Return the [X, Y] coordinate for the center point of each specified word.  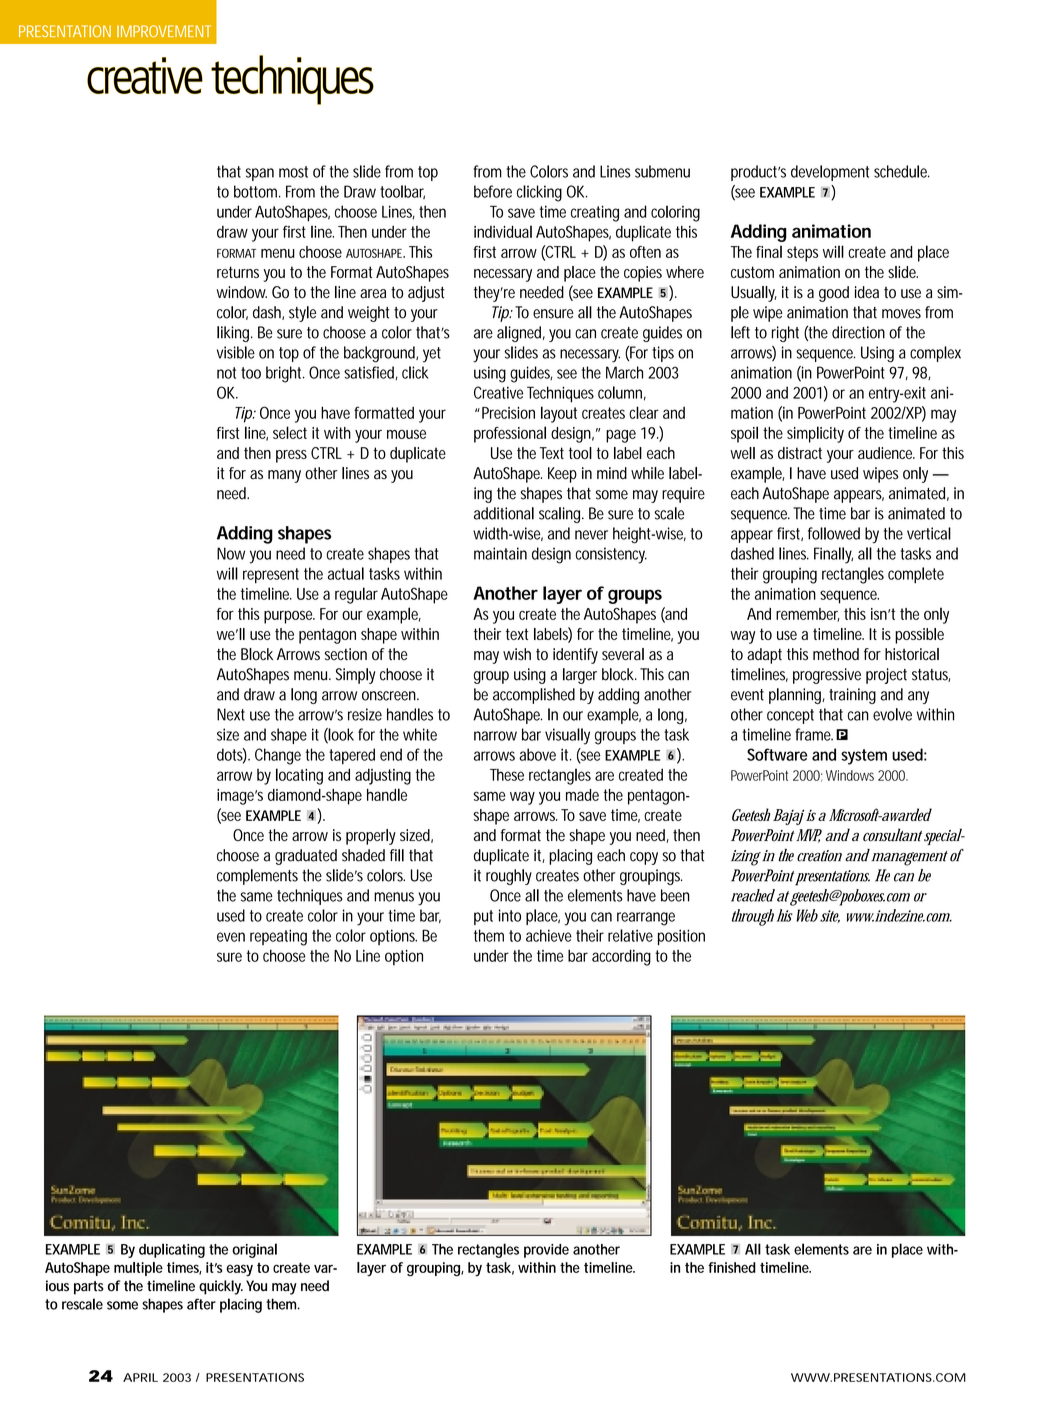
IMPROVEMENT [164, 31]
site [830, 916]
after [201, 1304]
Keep [562, 475]
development [830, 173]
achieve [549, 935]
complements [257, 877]
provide [546, 1251]
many [284, 476]
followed [834, 533]
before [493, 191]
